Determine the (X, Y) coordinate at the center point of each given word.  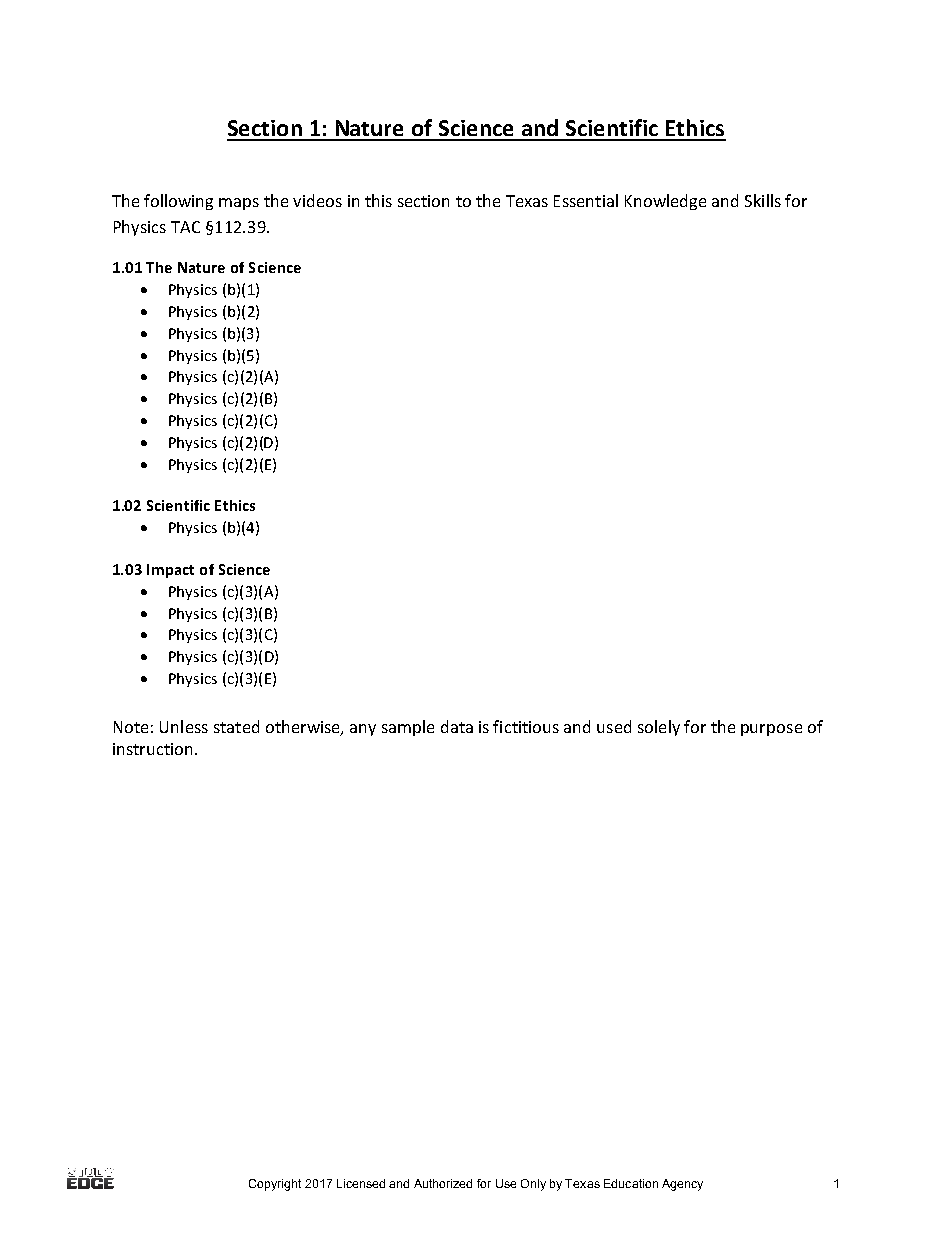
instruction (152, 749)
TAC (185, 227)
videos (317, 200)
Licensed (361, 1183)
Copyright (275, 1185)
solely (659, 728)
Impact (170, 571)
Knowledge (665, 202)
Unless (184, 726)
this (378, 200)
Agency (682, 1185)
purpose (771, 730)
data (457, 726)
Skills (763, 200)
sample (408, 728)
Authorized (443, 1183)
